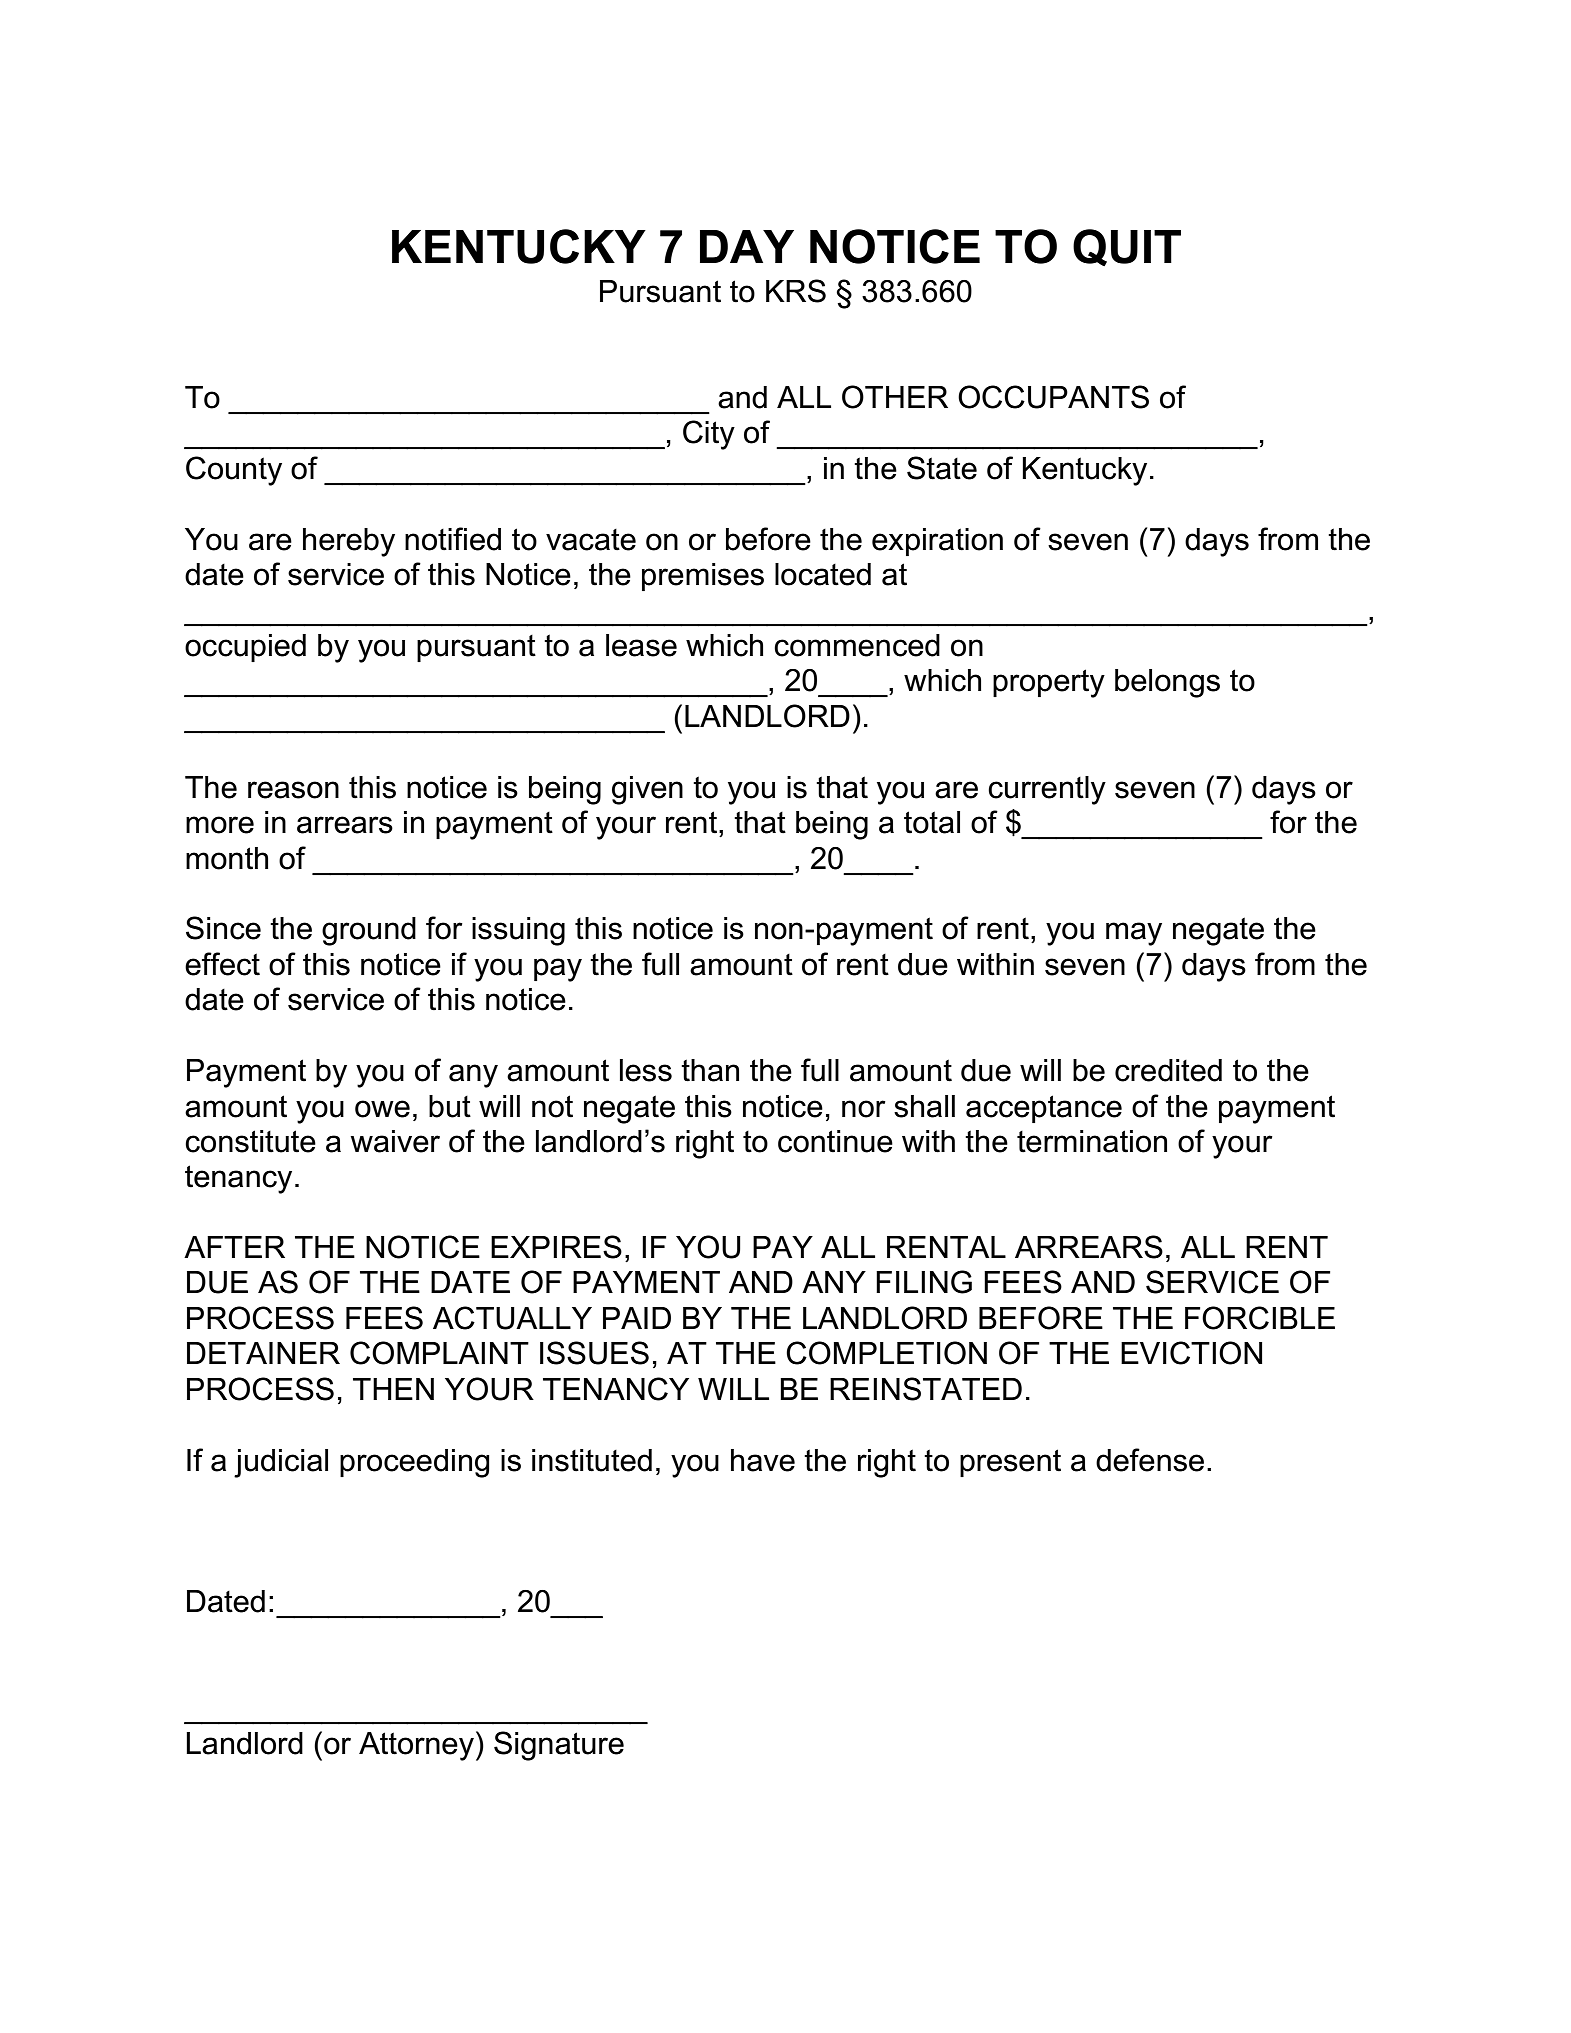 This page has height=2033, width=1571. What do you see at coordinates (349, 542) in the page?
I see `hereby` at bounding box center [349, 542].
